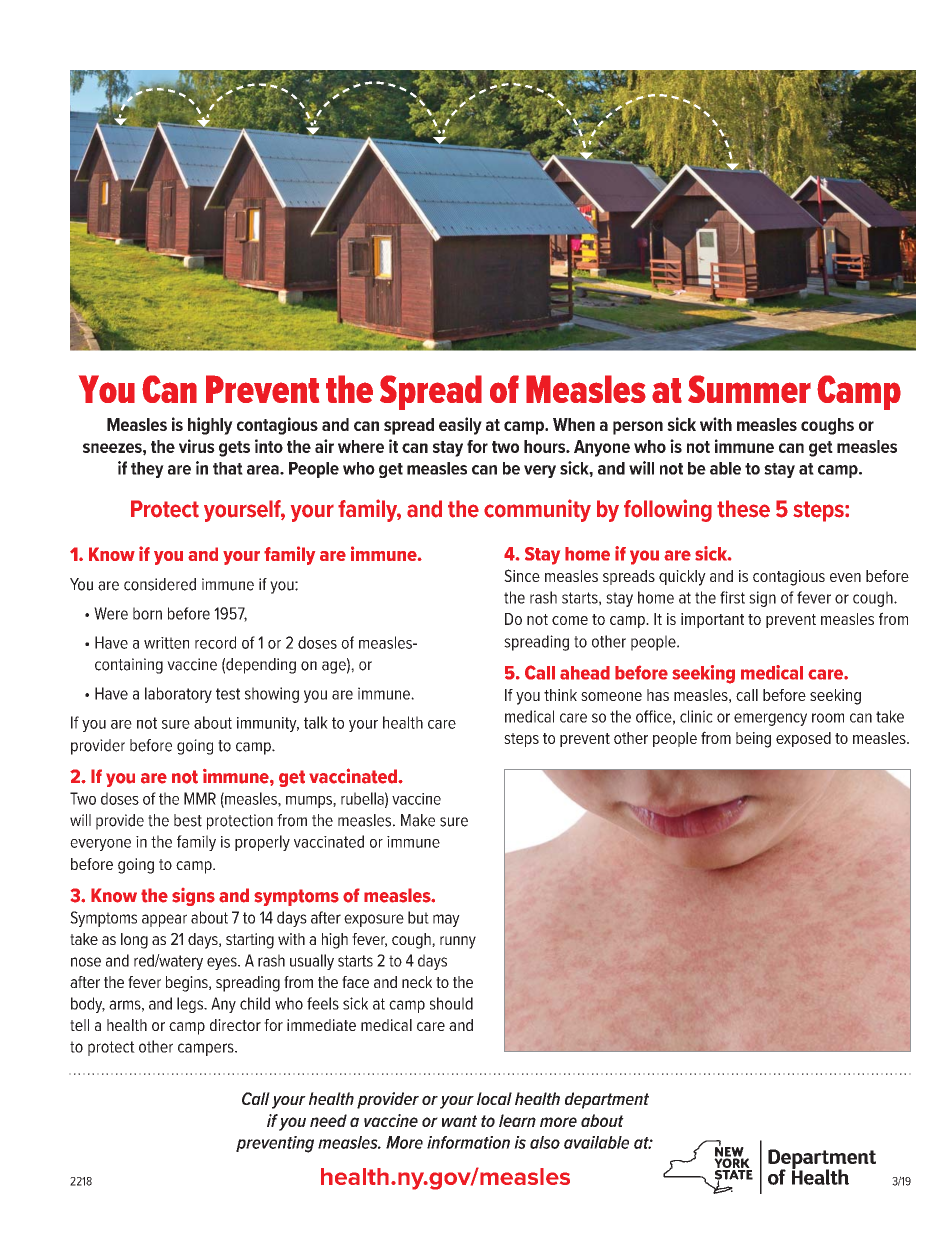 The image size is (952, 1233). I want to click on important, so click(712, 620).
